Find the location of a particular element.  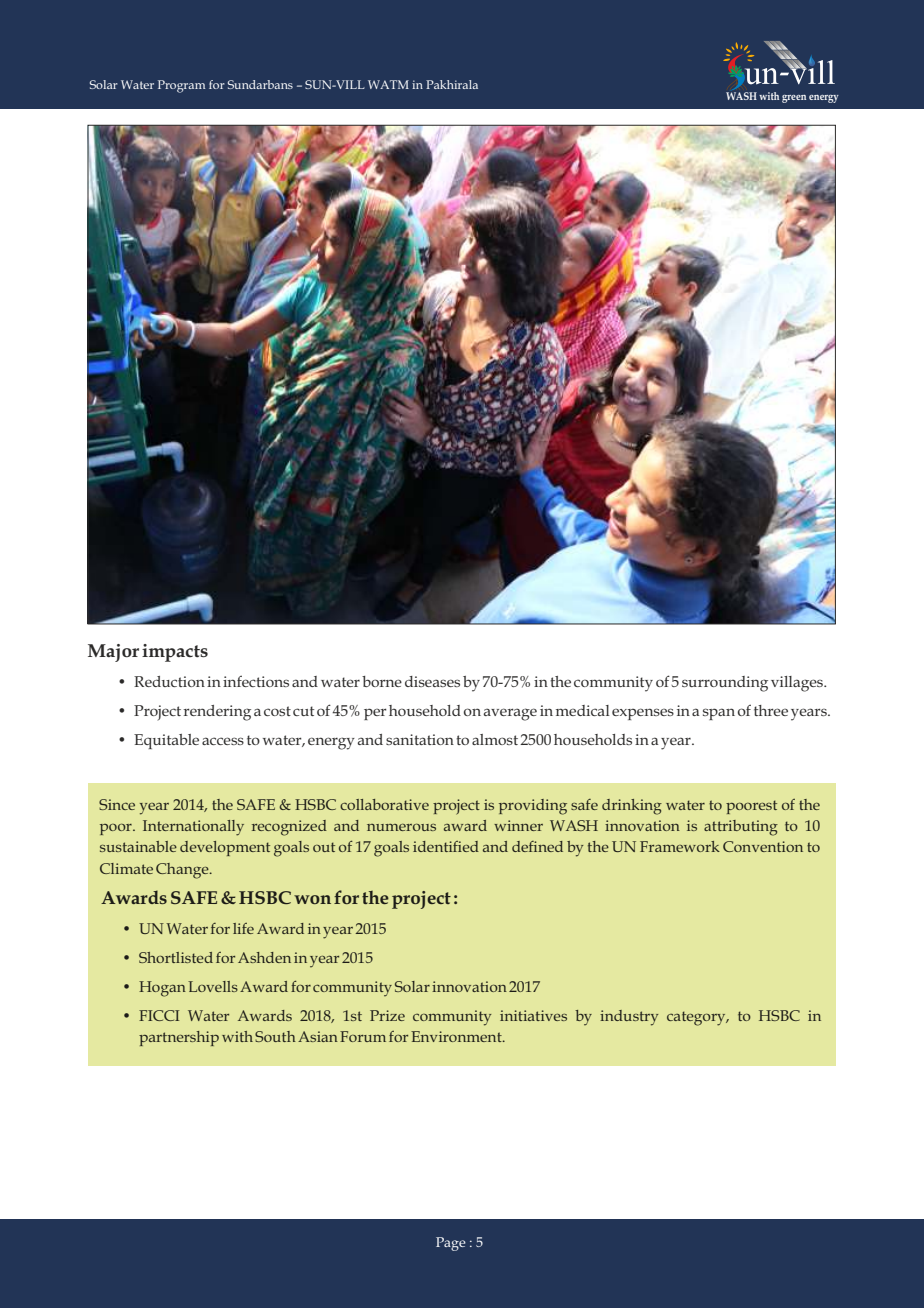

span is located at coordinates (719, 714).
